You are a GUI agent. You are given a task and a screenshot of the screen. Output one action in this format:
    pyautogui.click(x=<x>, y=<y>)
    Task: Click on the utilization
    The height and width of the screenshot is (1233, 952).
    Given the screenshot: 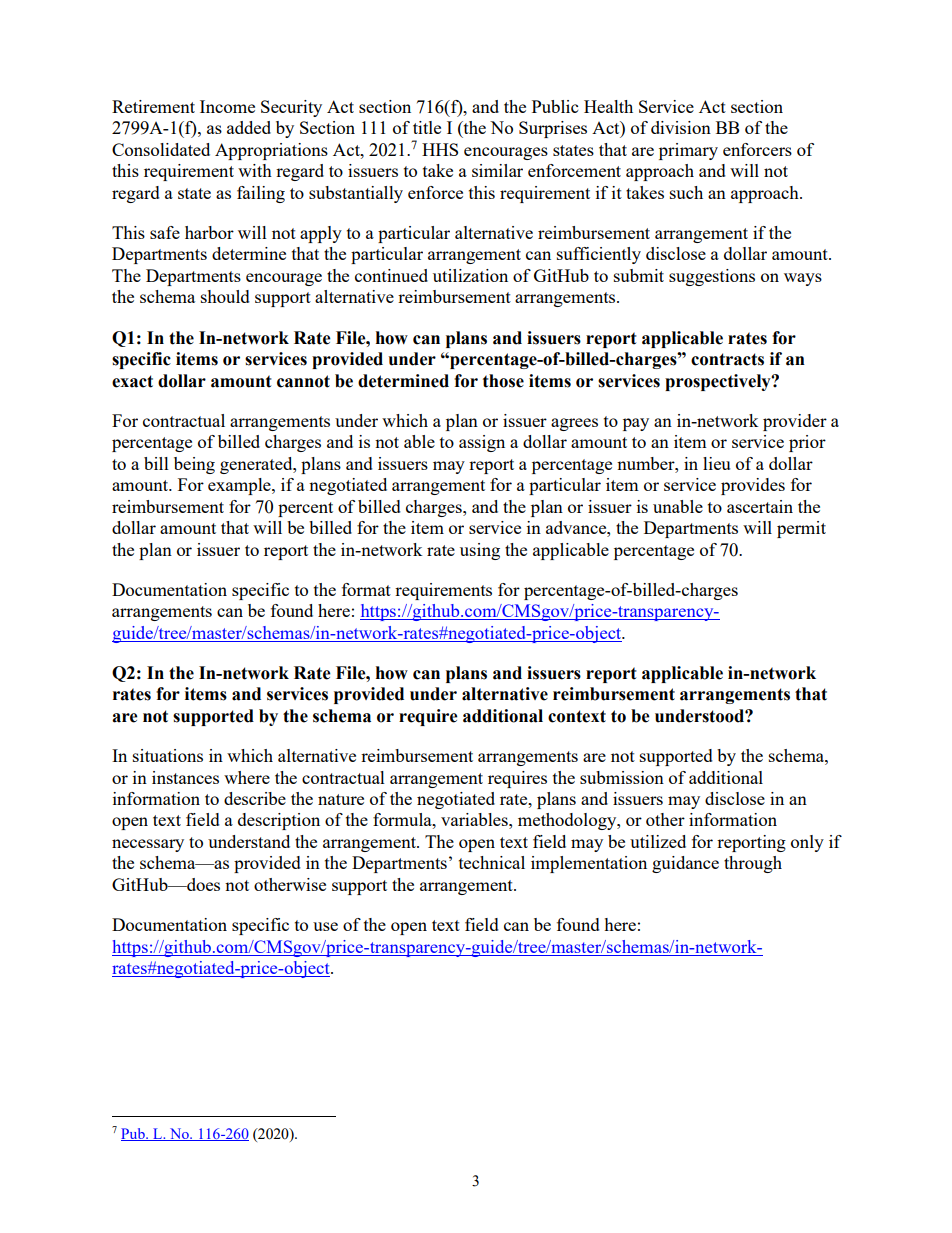 What is the action you would take?
    pyautogui.click(x=470, y=275)
